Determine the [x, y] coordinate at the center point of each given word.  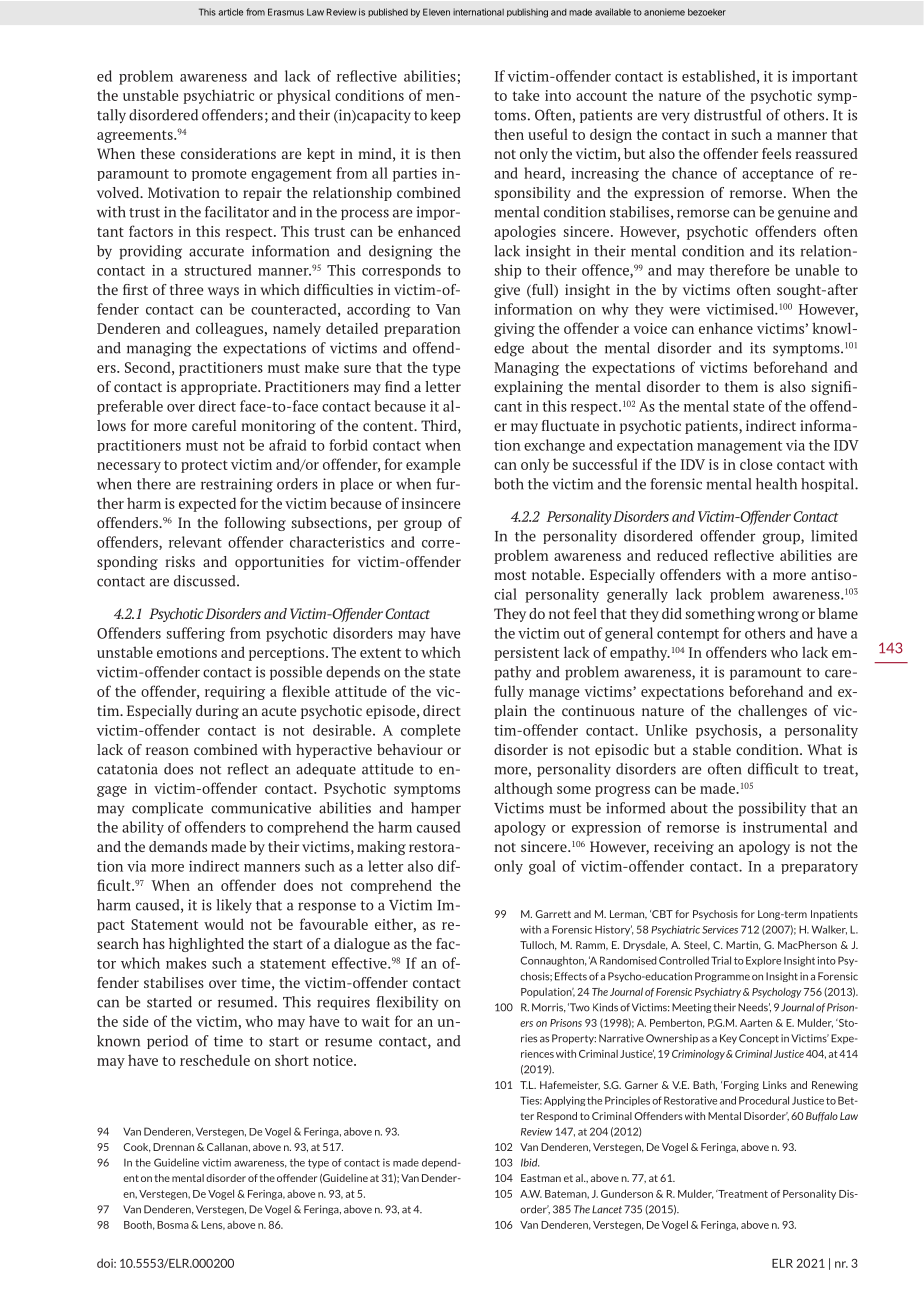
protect [204, 466]
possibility [772, 809]
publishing [527, 13]
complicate [167, 809]
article [230, 12]
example [433, 465]
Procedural [764, 1100]
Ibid [530, 1162]
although [523, 789]
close [756, 464]
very [675, 118]
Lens [213, 1225]
